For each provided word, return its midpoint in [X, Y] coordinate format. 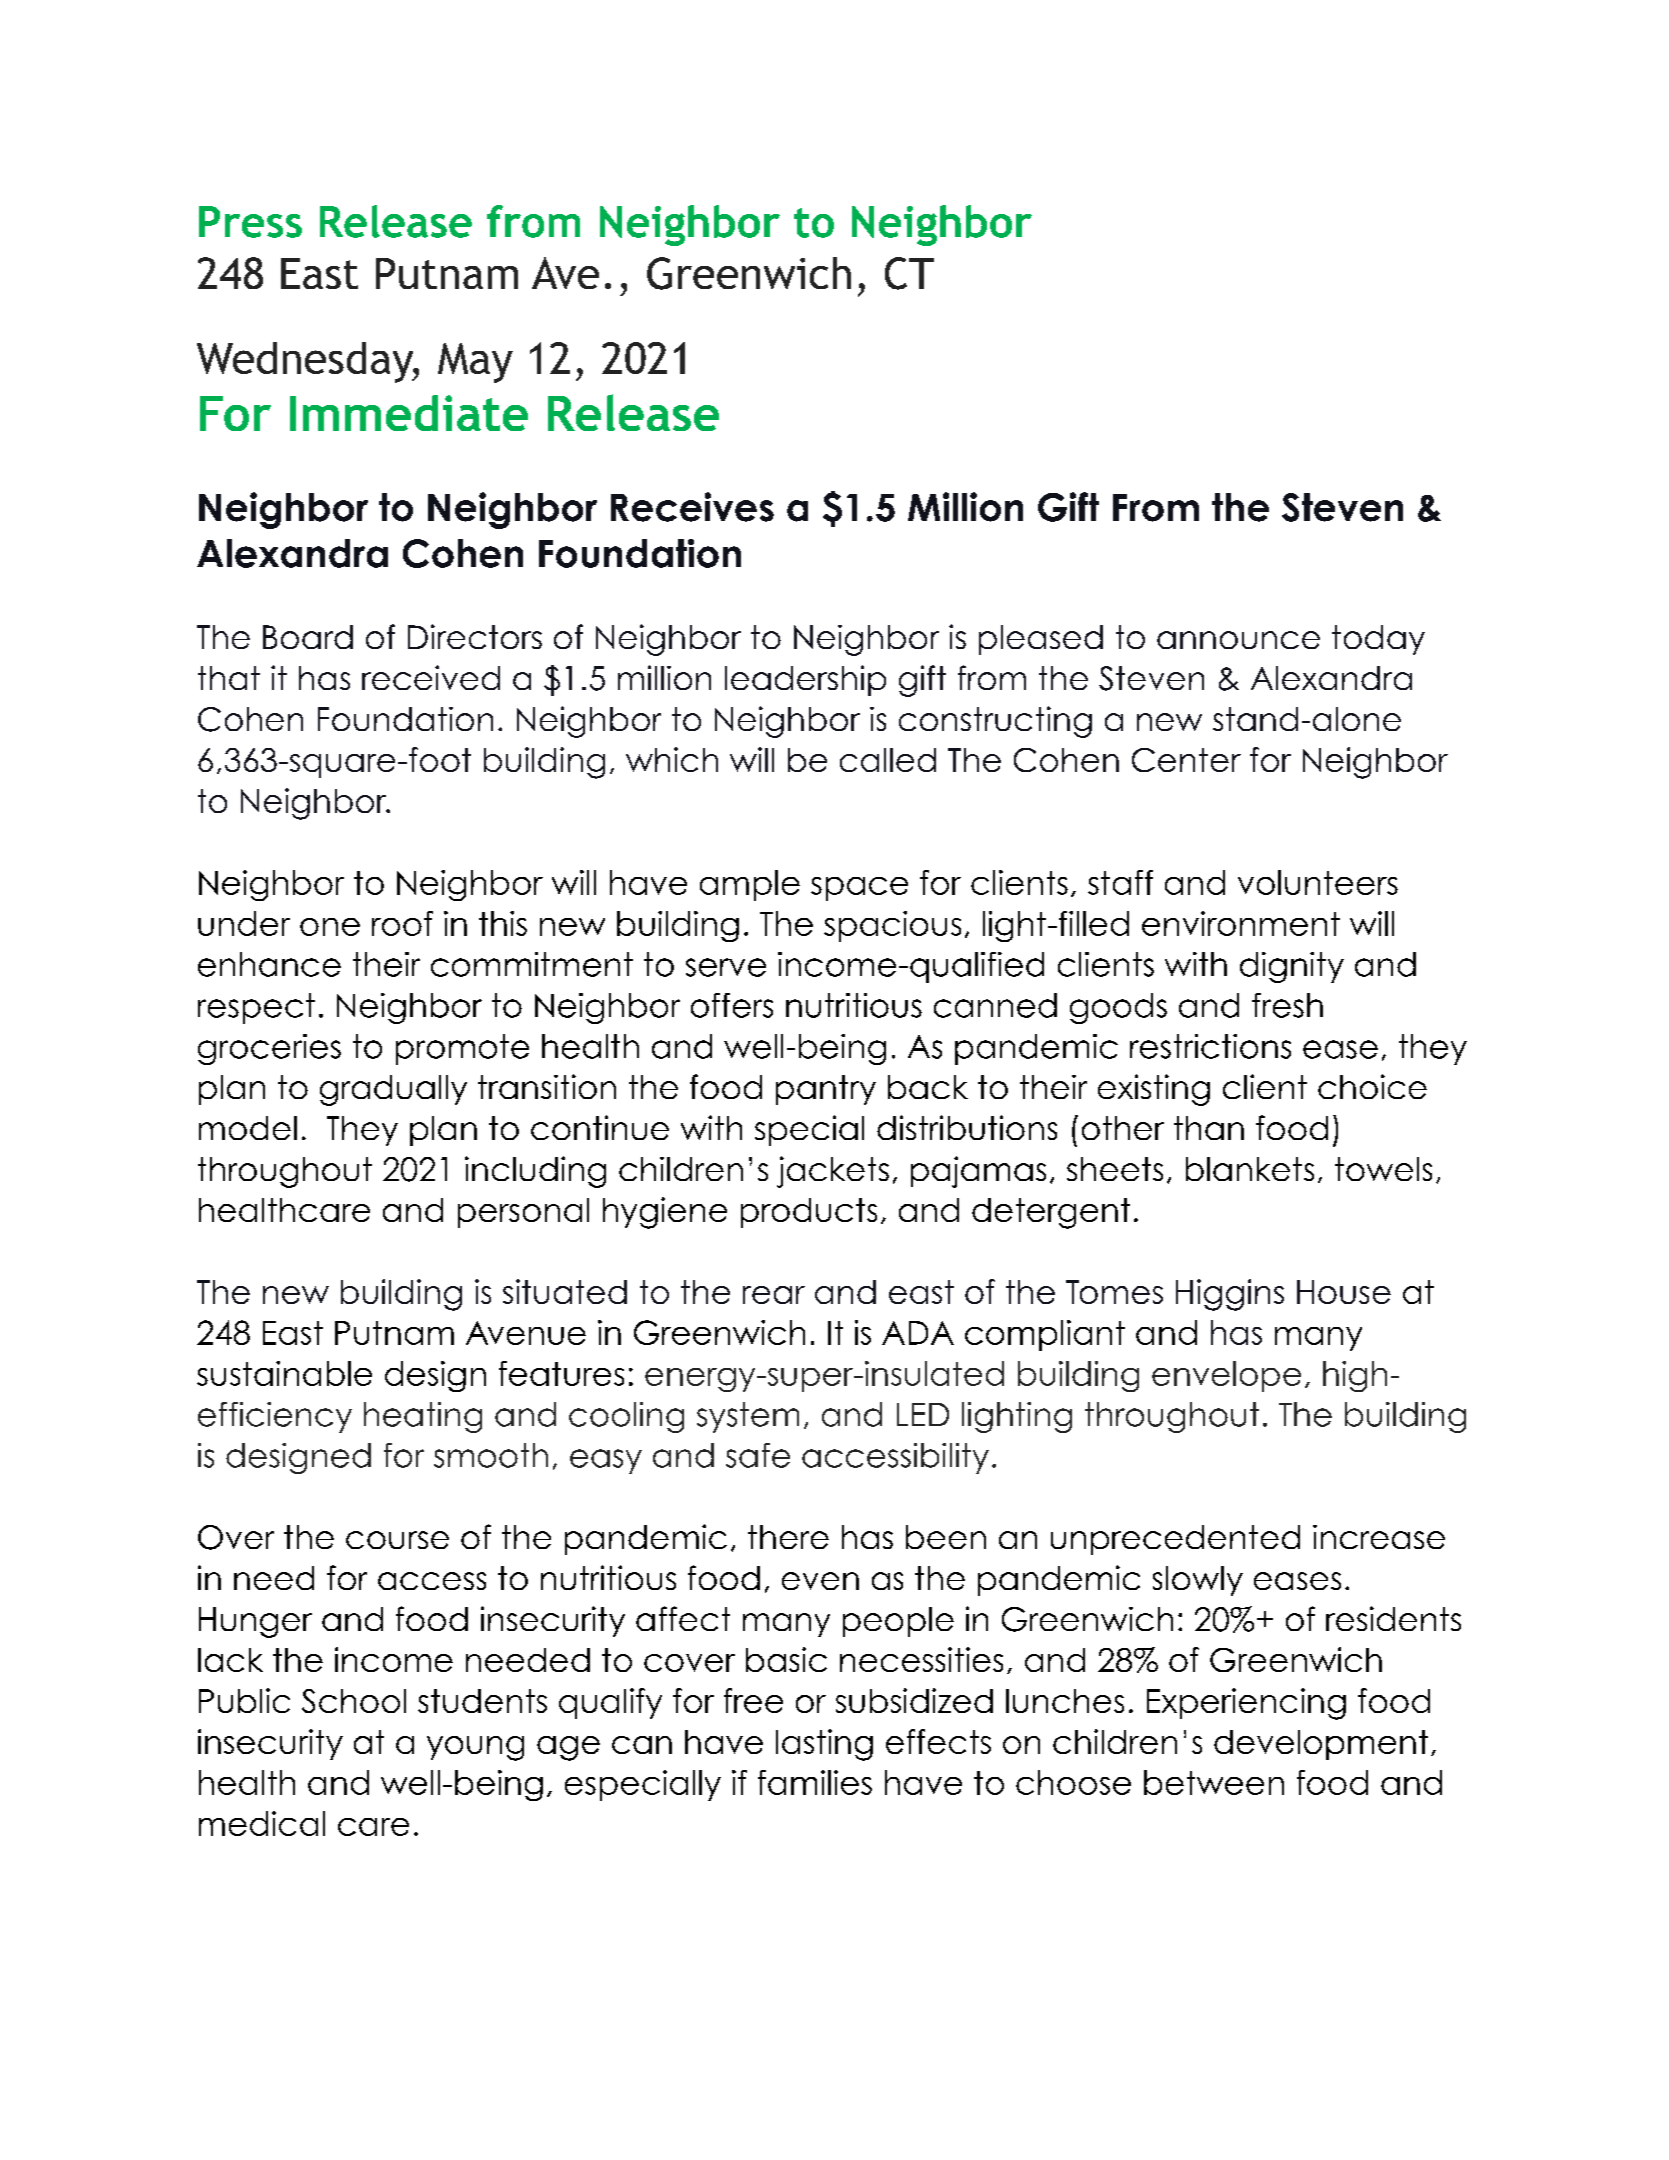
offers [732, 1005]
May [475, 363]
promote [462, 1049]
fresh [1287, 1005]
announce [1238, 640]
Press [250, 222]
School [354, 1701]
